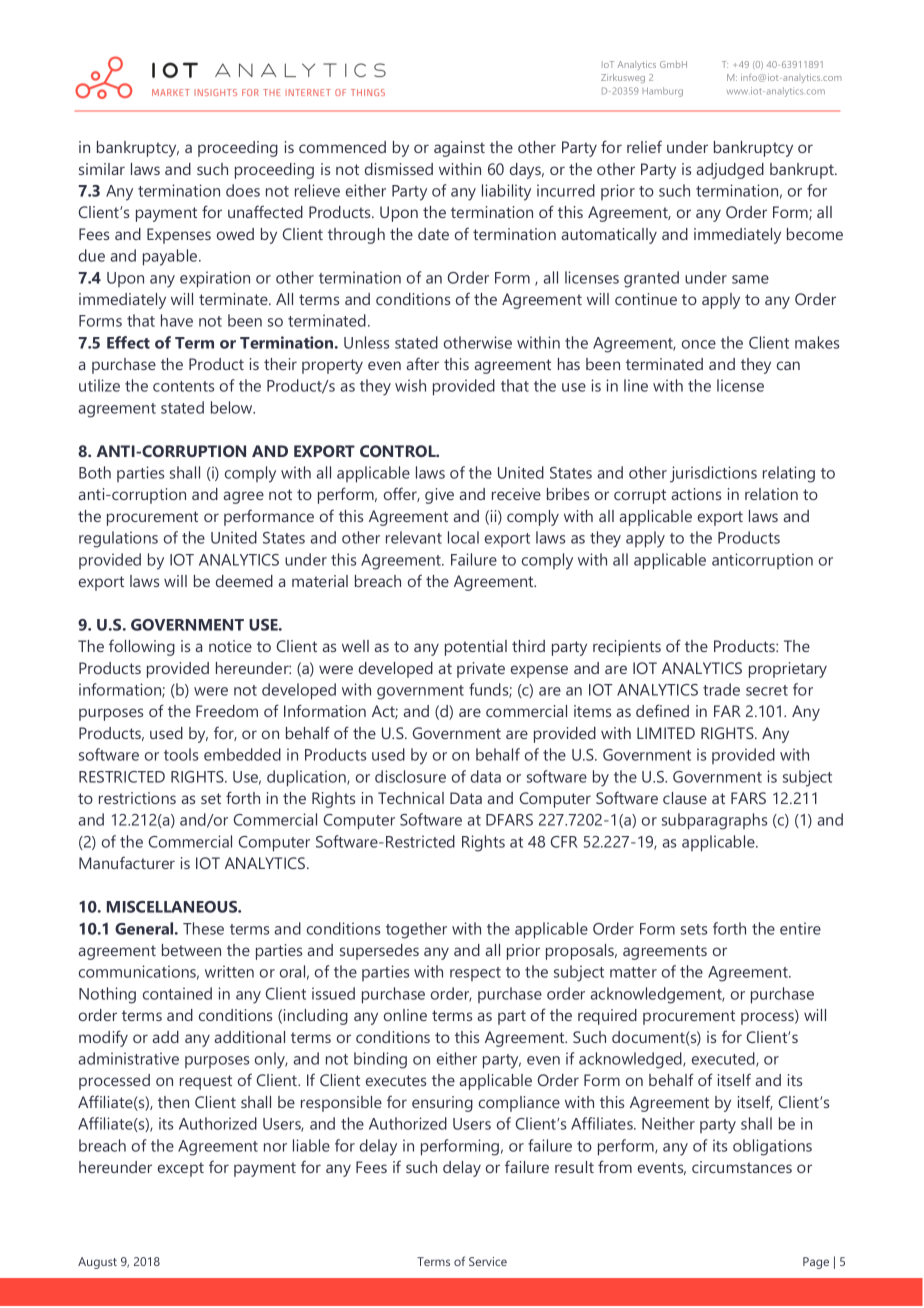 This screenshot has width=924, height=1308. What do you see at coordinates (721, 689) in the screenshot?
I see `trade` at bounding box center [721, 689].
